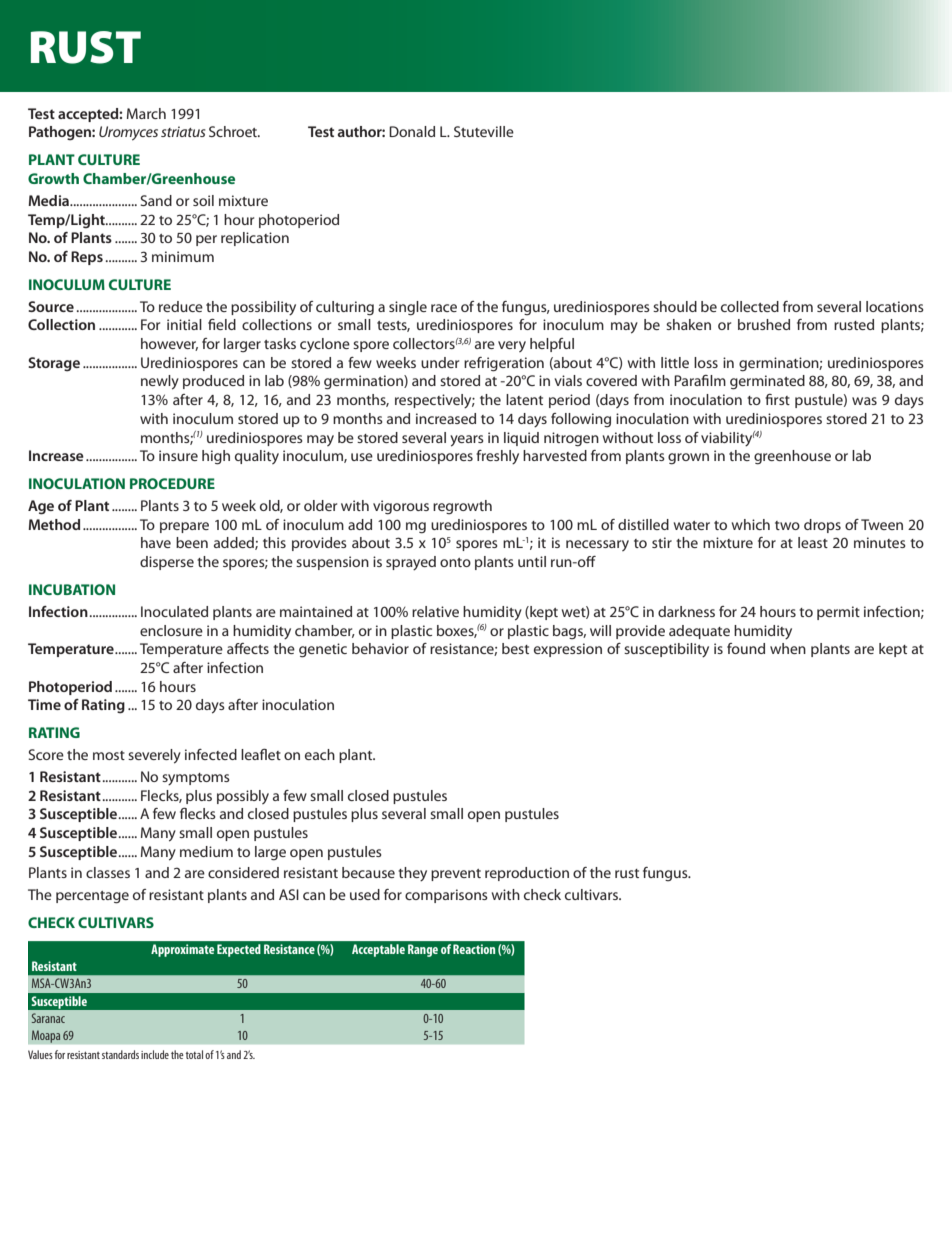 This screenshot has width=952, height=1233. Describe the element at coordinates (167, 563) in the screenshot. I see `disperse` at that location.
